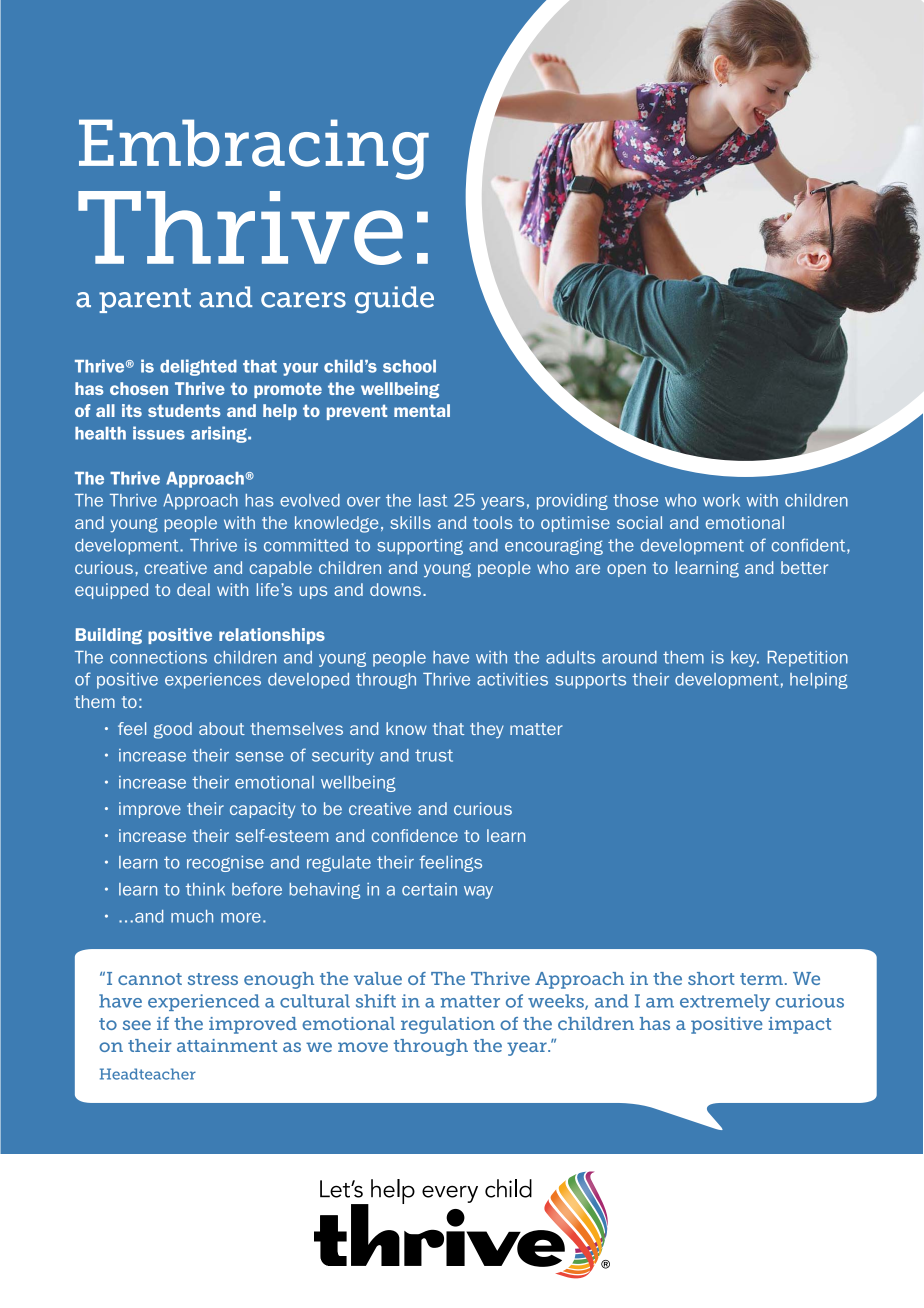  What do you see at coordinates (745, 659) in the document?
I see `key` at bounding box center [745, 659].
